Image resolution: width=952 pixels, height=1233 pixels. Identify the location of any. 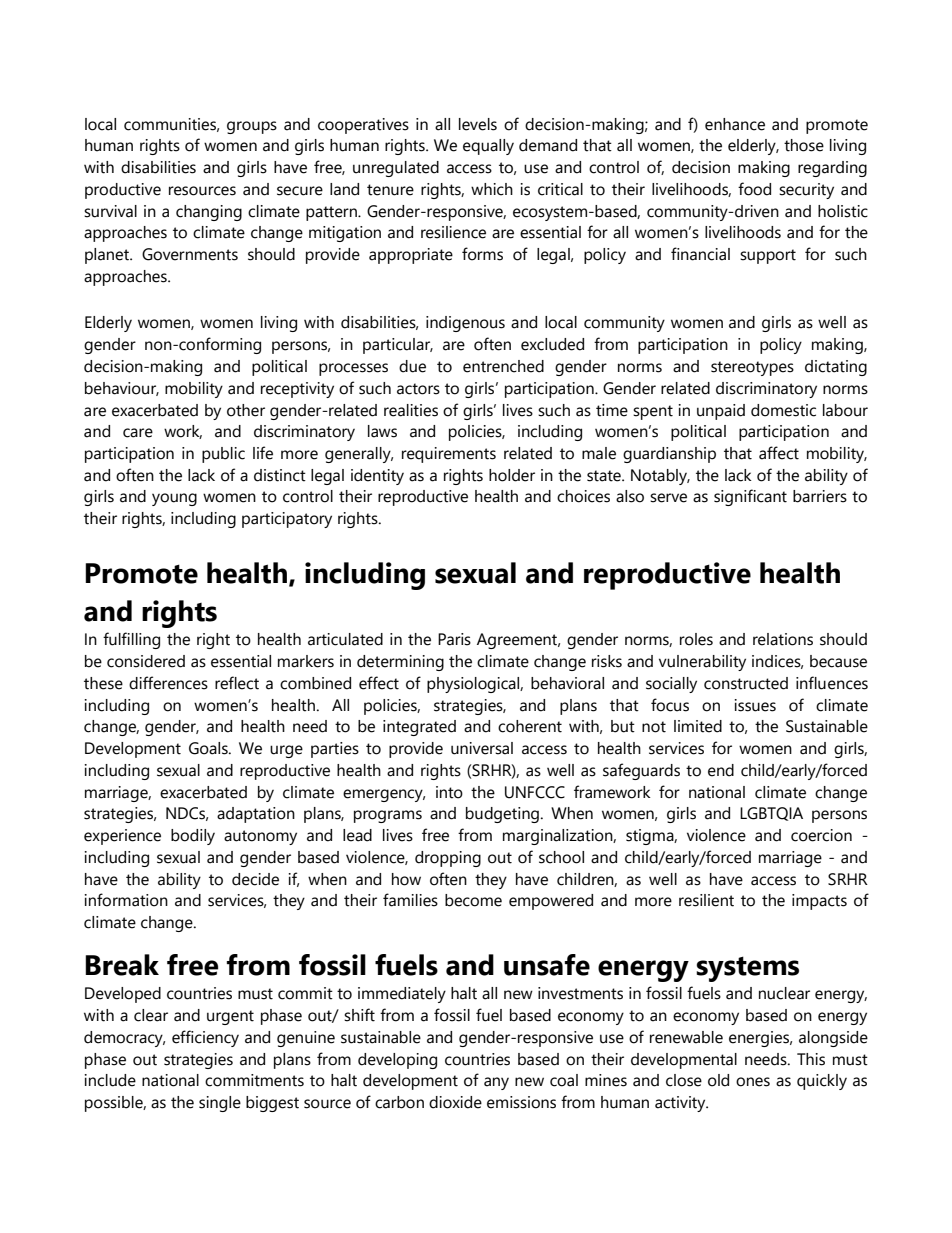
(496, 1083).
